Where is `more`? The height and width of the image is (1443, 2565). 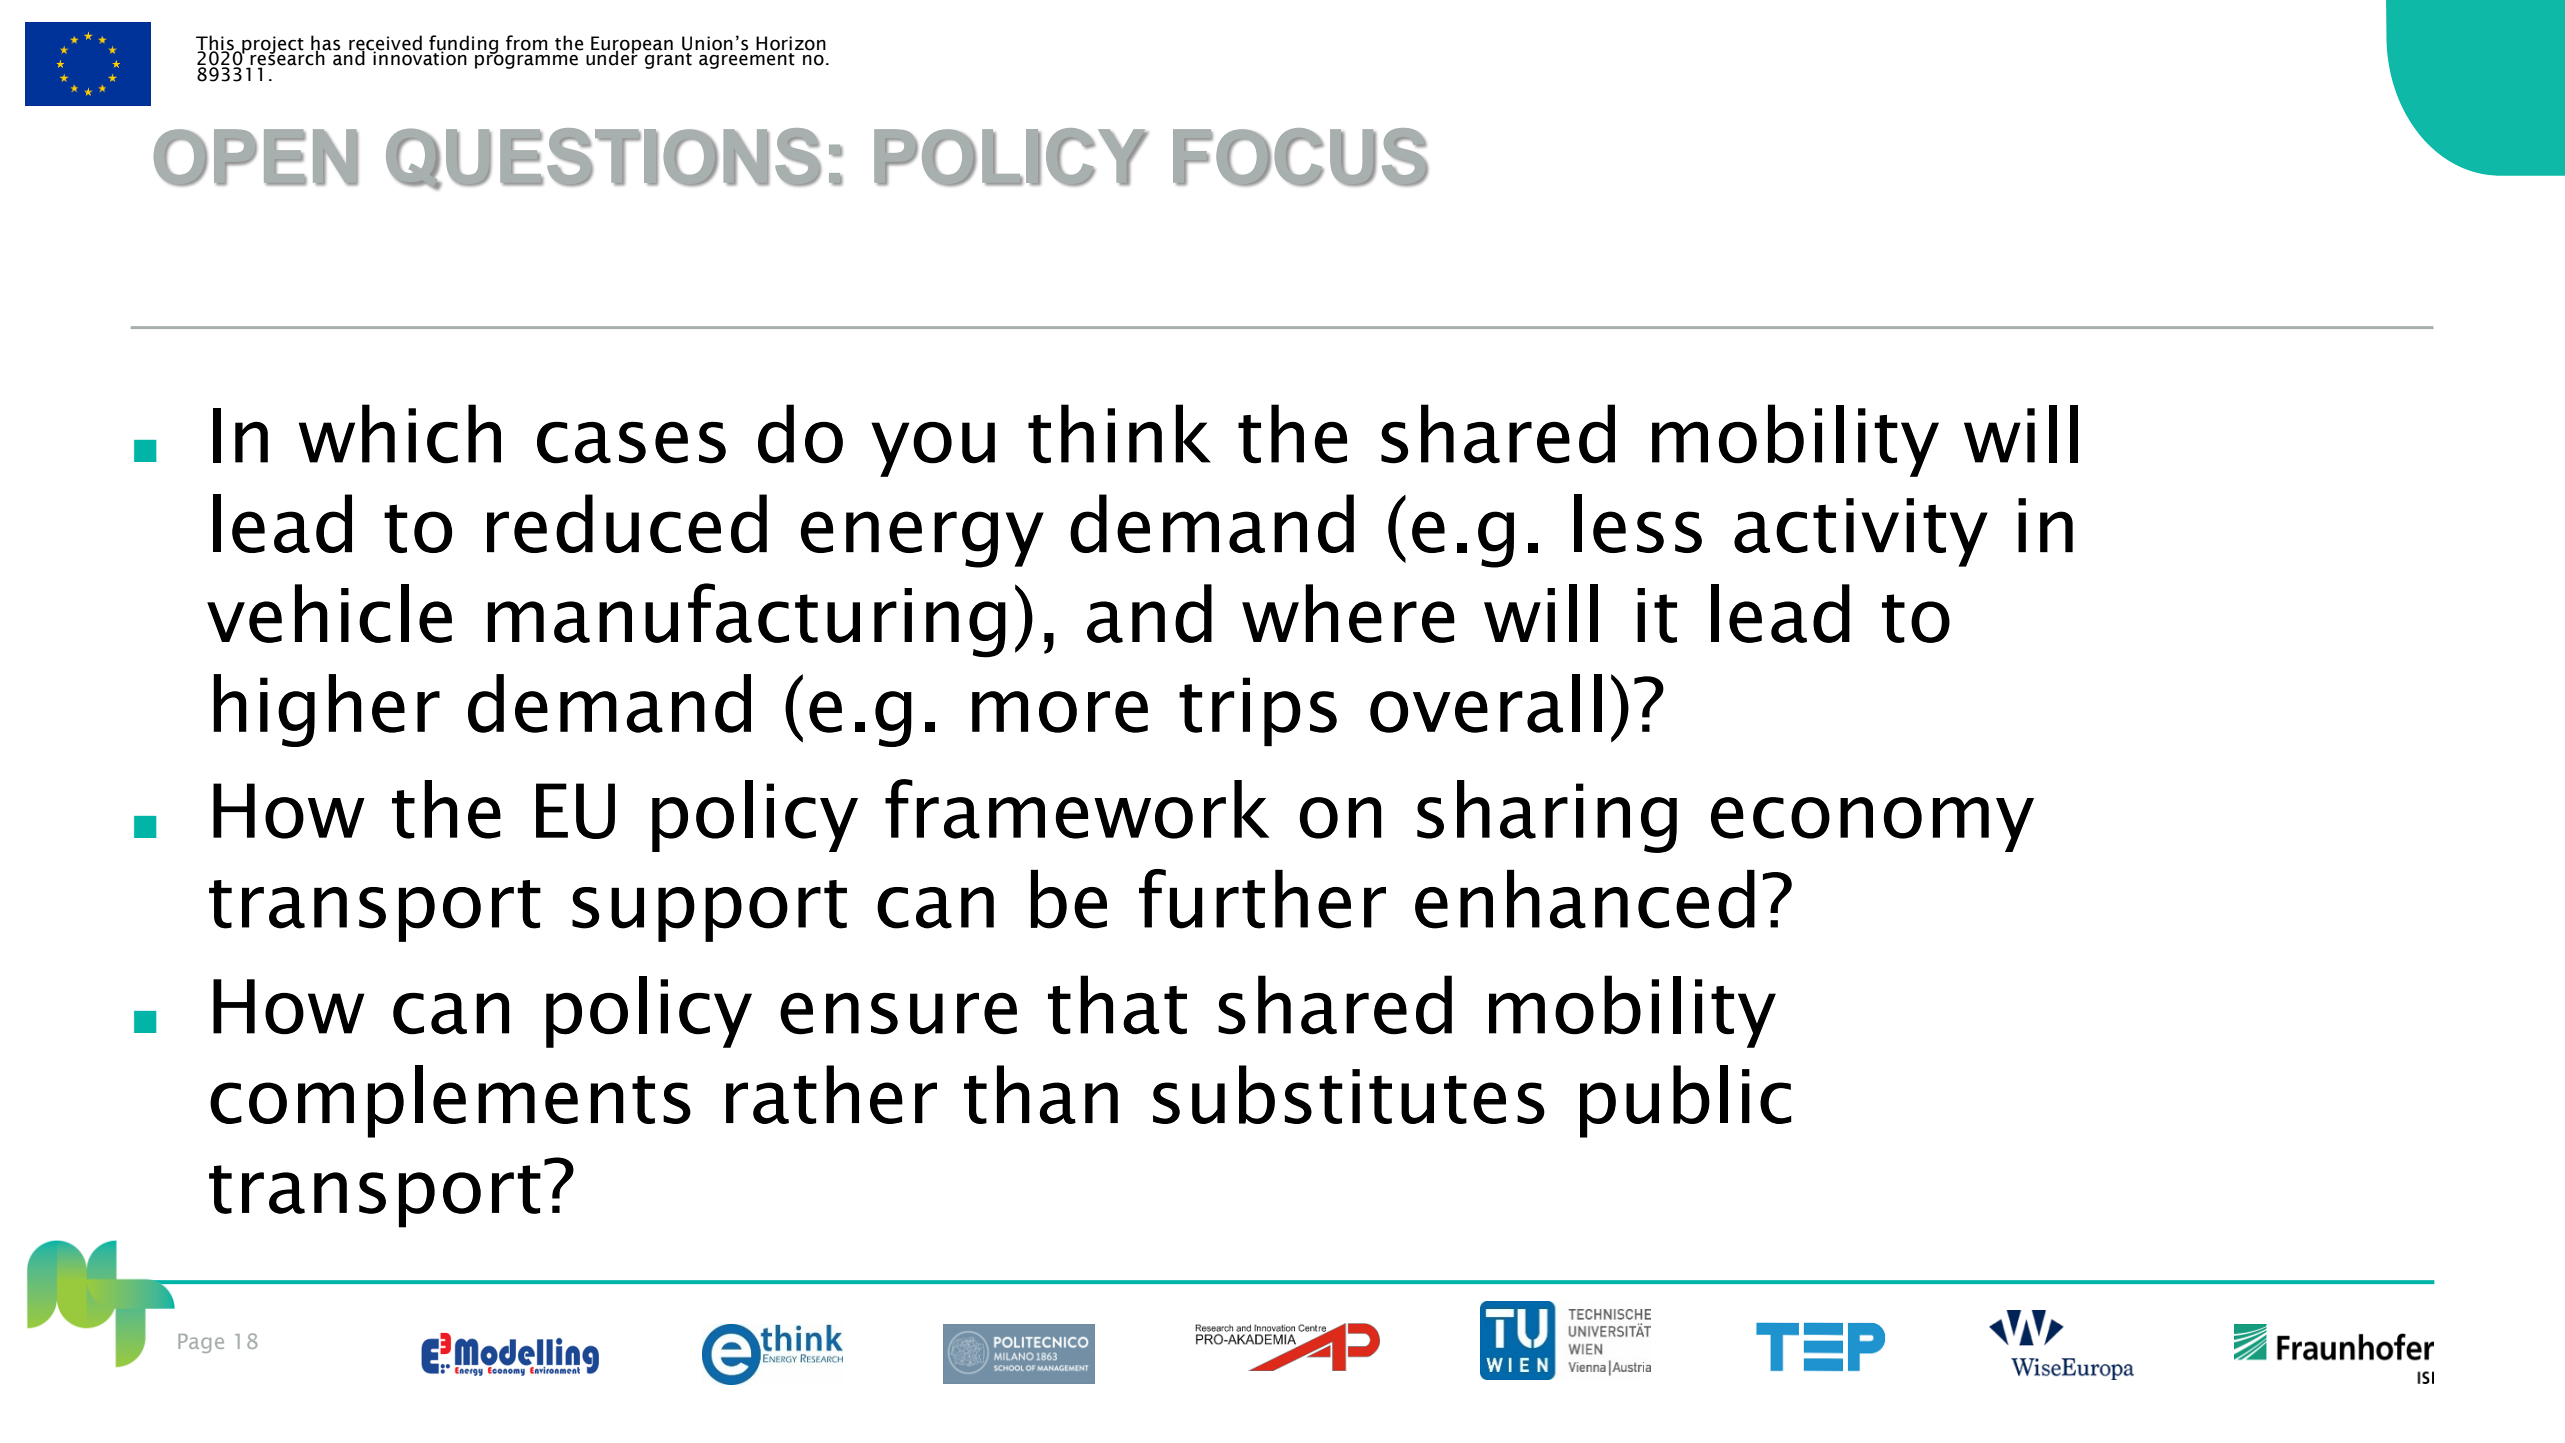
more is located at coordinates (1060, 712).
